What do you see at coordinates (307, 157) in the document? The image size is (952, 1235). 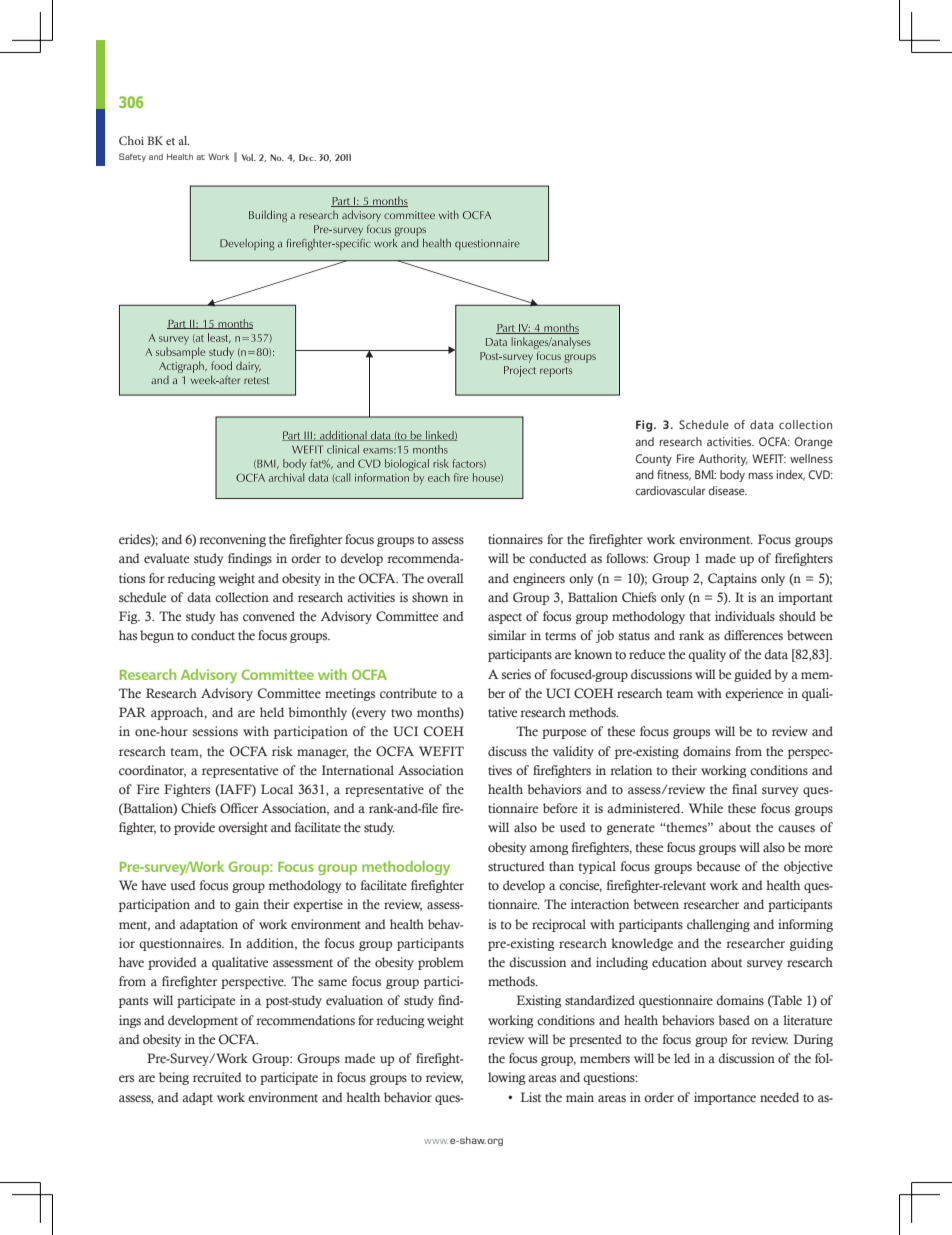 I see `Dec` at bounding box center [307, 157].
